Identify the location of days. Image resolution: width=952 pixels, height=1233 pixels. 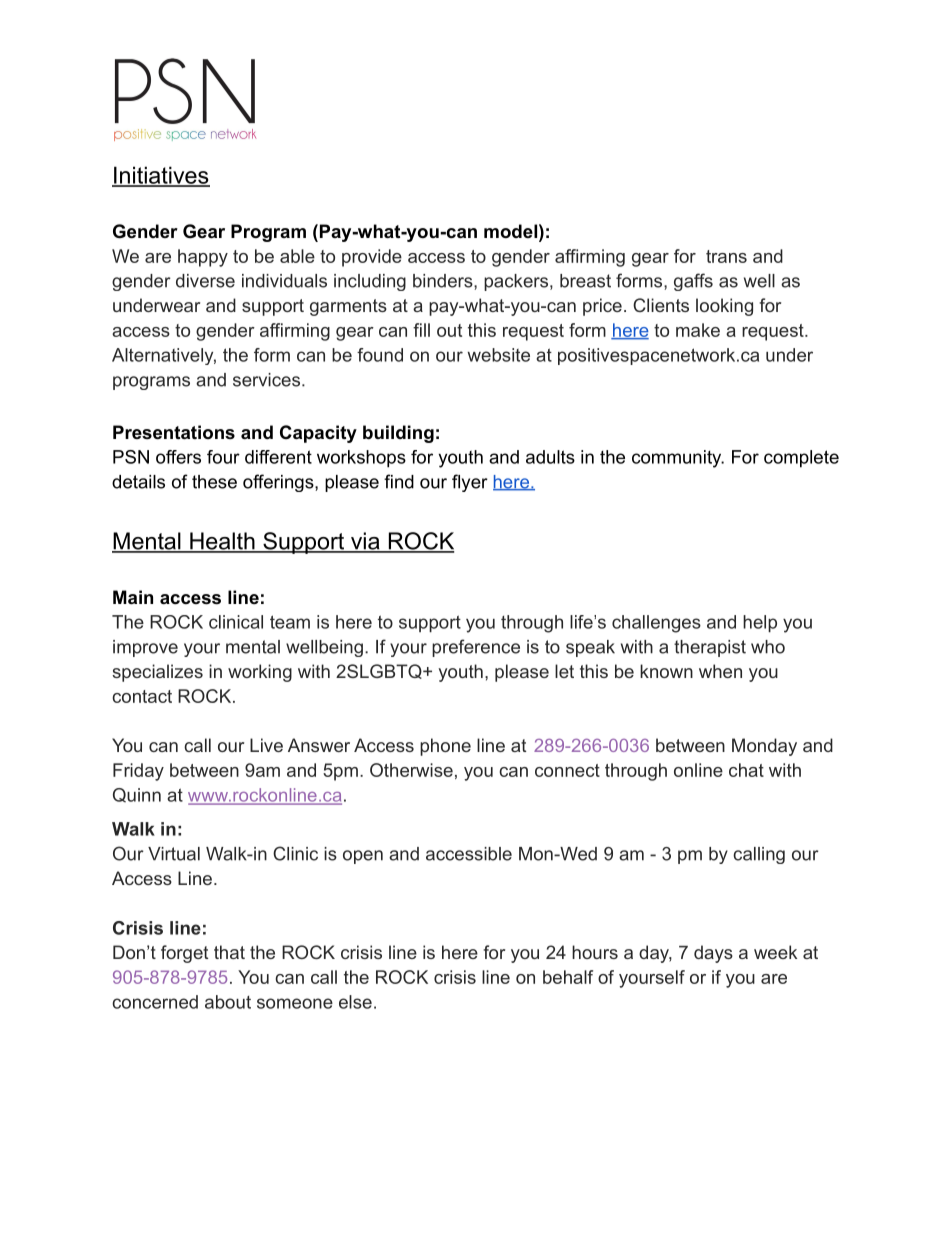
(713, 954).
